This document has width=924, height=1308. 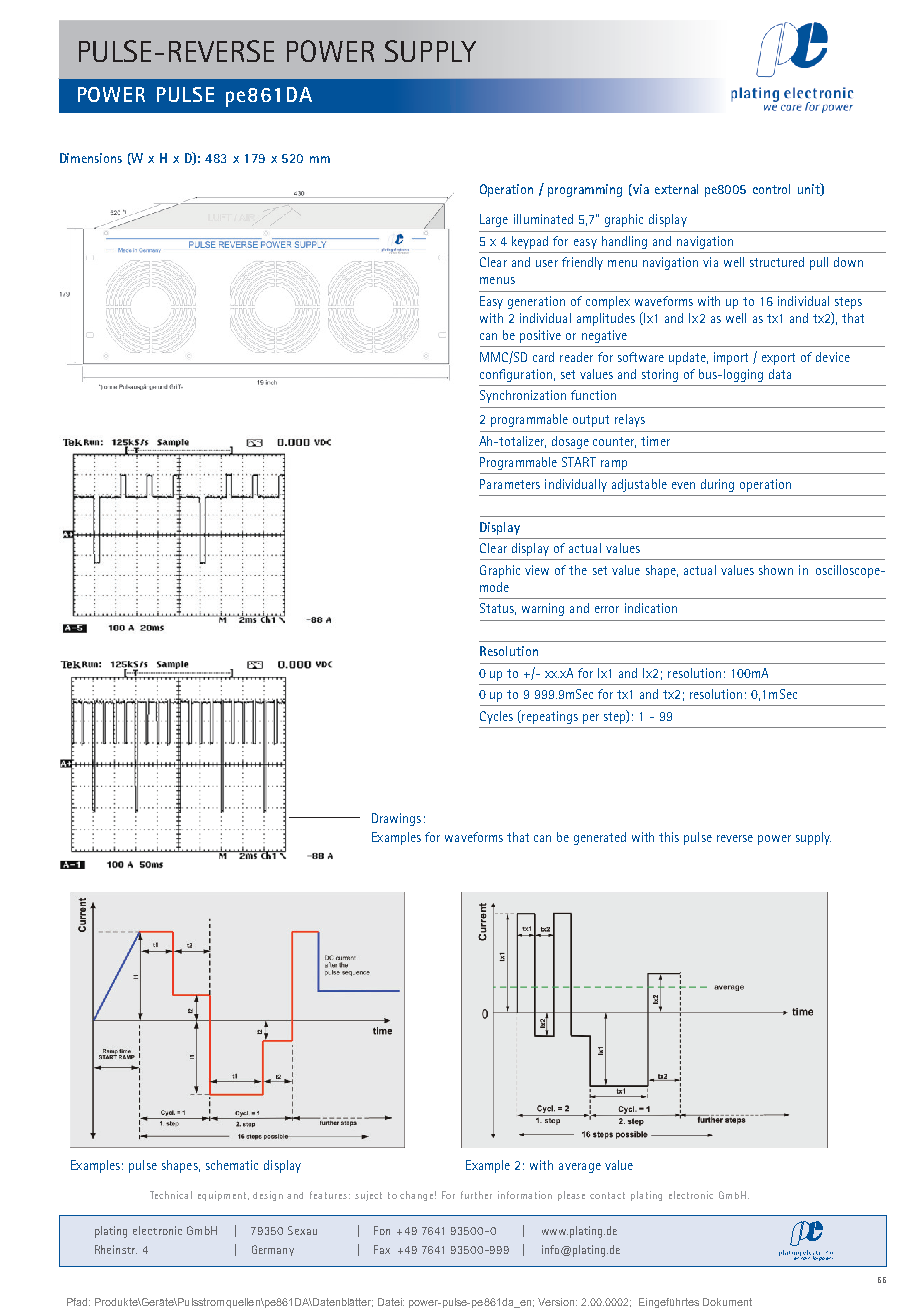 What do you see at coordinates (580, 1168) in the document?
I see `average` at bounding box center [580, 1168].
